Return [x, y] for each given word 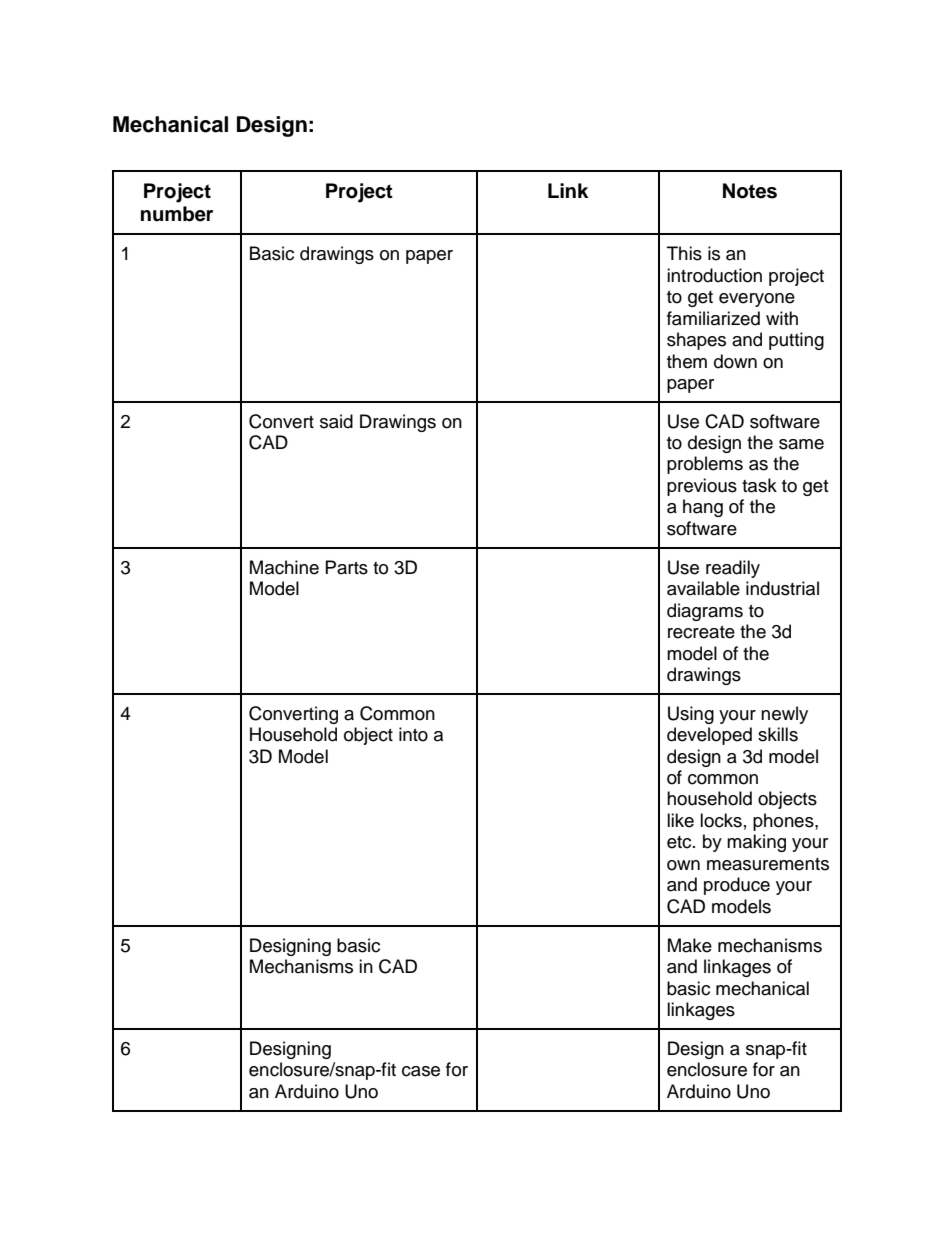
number [177, 214]
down [735, 361]
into [413, 734]
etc [680, 842]
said [336, 421]
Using [691, 715]
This [684, 253]
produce [737, 886]
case [421, 1071]
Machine [284, 567]
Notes [750, 191]
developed [709, 736]
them [687, 361]
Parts [347, 567]
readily [733, 569]
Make [690, 945]
